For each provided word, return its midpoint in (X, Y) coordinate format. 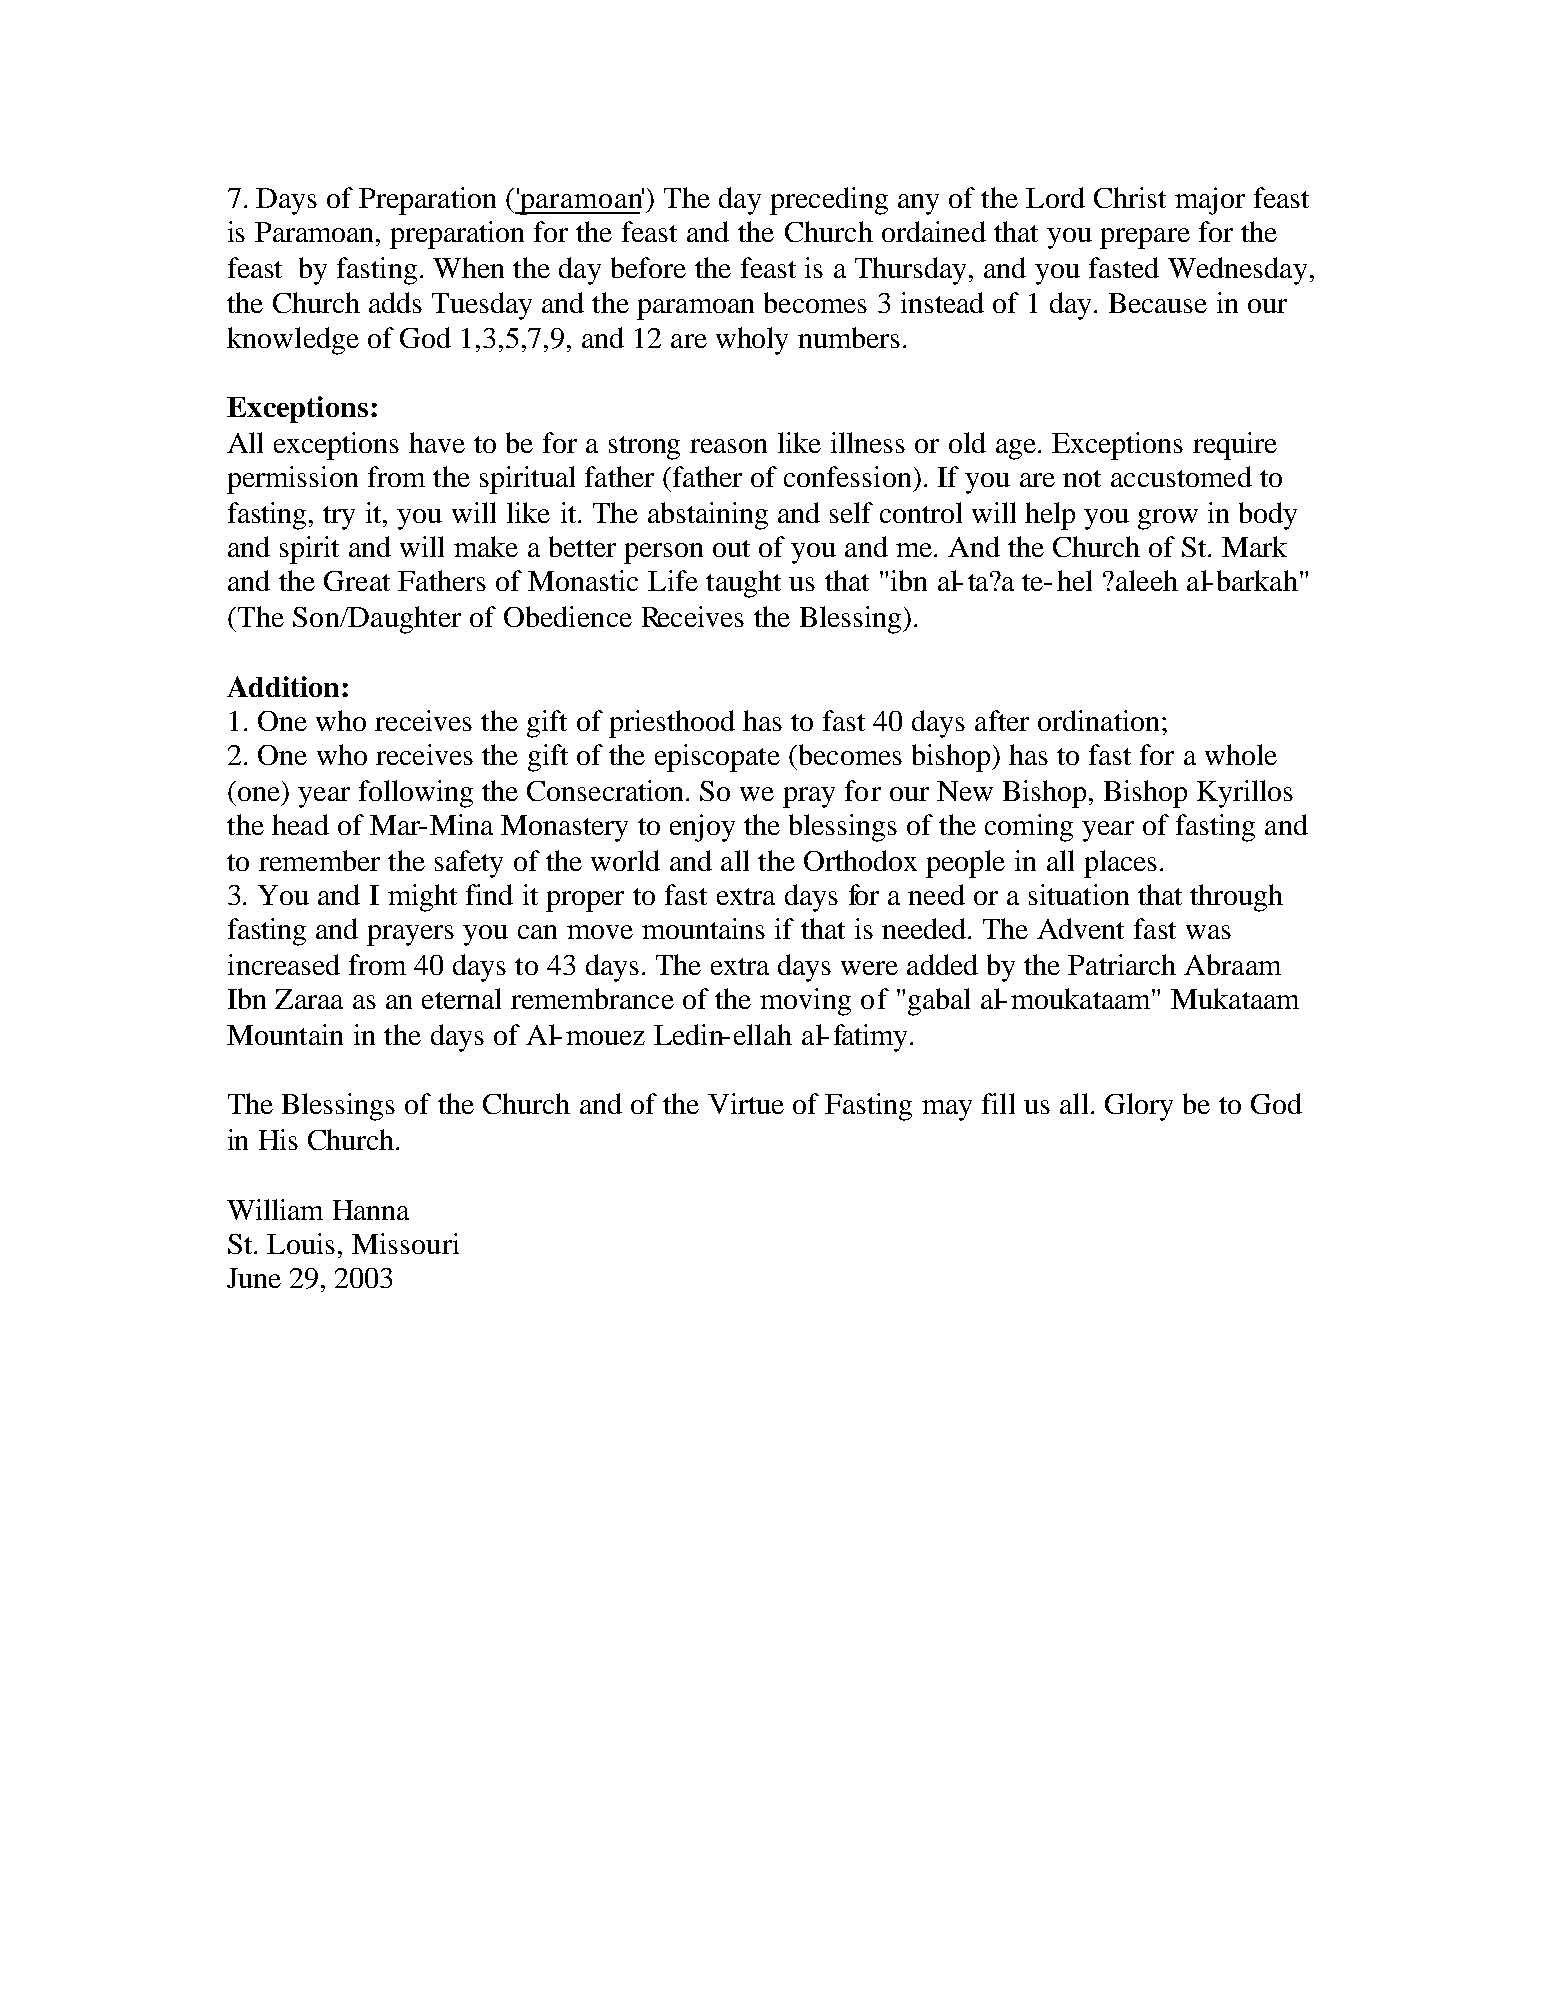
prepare (1145, 238)
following (416, 794)
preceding (829, 201)
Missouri (405, 1243)
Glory (1139, 1107)
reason (728, 446)
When (468, 267)
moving (805, 1002)
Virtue (746, 1103)
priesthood (672, 724)
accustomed (1181, 476)
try (339, 518)
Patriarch (1122, 964)
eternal (461, 998)
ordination (1098, 720)
